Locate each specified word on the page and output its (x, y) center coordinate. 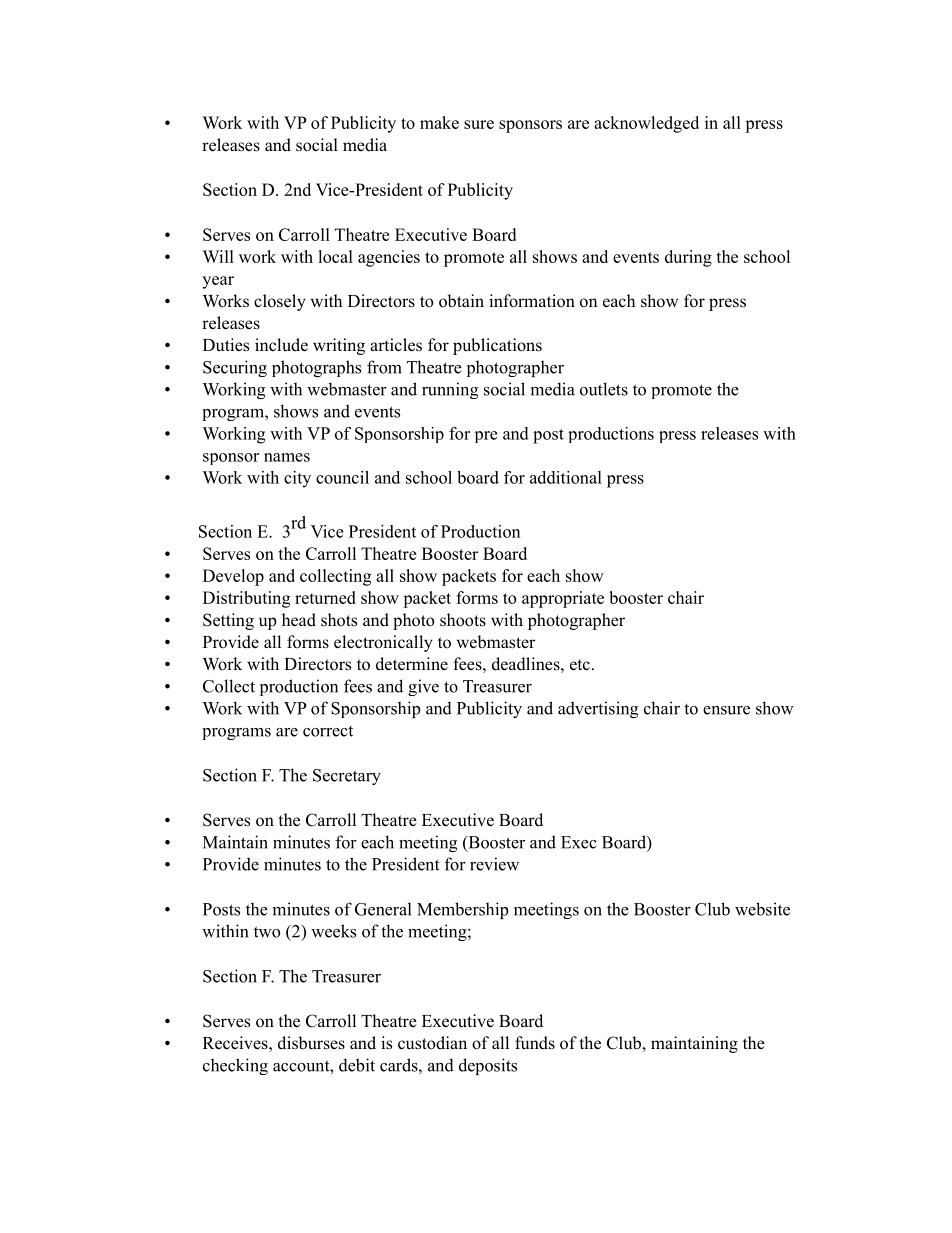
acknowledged (646, 124)
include (281, 345)
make (439, 122)
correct (328, 731)
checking (235, 1066)
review (494, 864)
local (335, 256)
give (423, 687)
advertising (598, 709)
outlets (604, 389)
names (287, 457)
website (762, 909)
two (267, 932)
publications (497, 346)
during (688, 258)
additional (566, 477)
